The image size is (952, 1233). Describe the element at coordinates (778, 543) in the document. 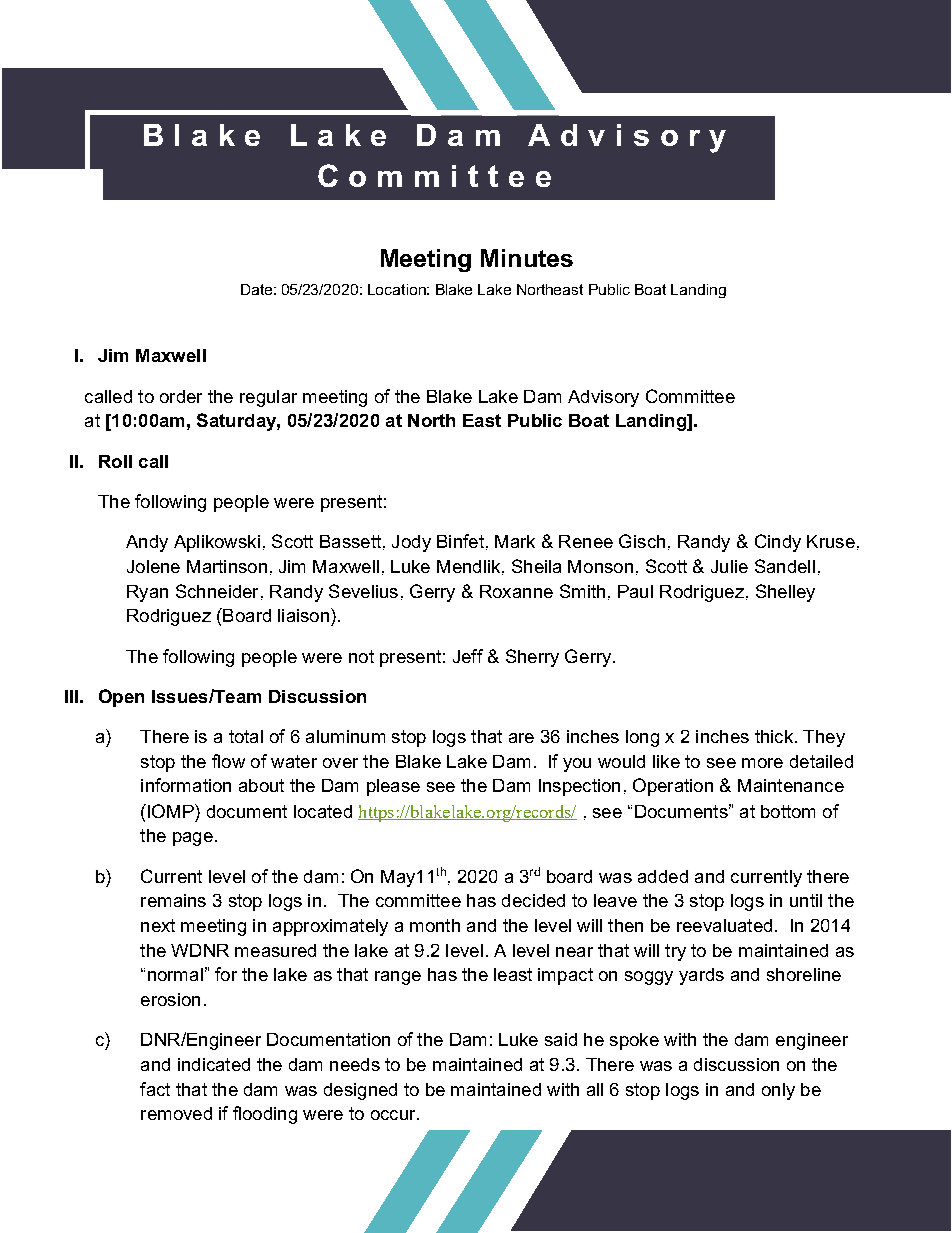

I see `Cindy` at that location.
